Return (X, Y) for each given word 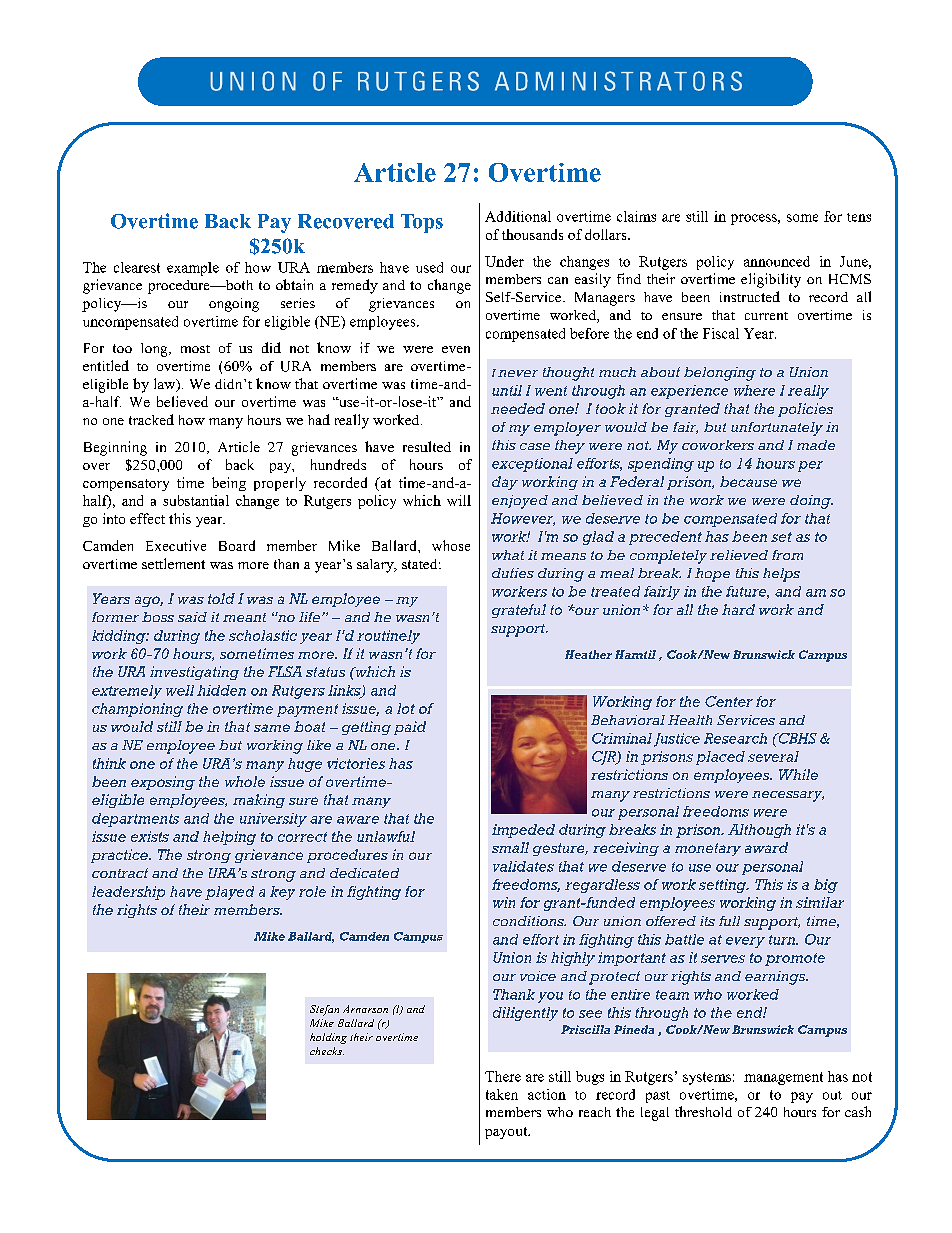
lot (406, 708)
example (193, 269)
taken (502, 1094)
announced (777, 261)
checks (327, 1051)
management (783, 1078)
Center (729, 701)
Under (504, 261)
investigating (194, 673)
